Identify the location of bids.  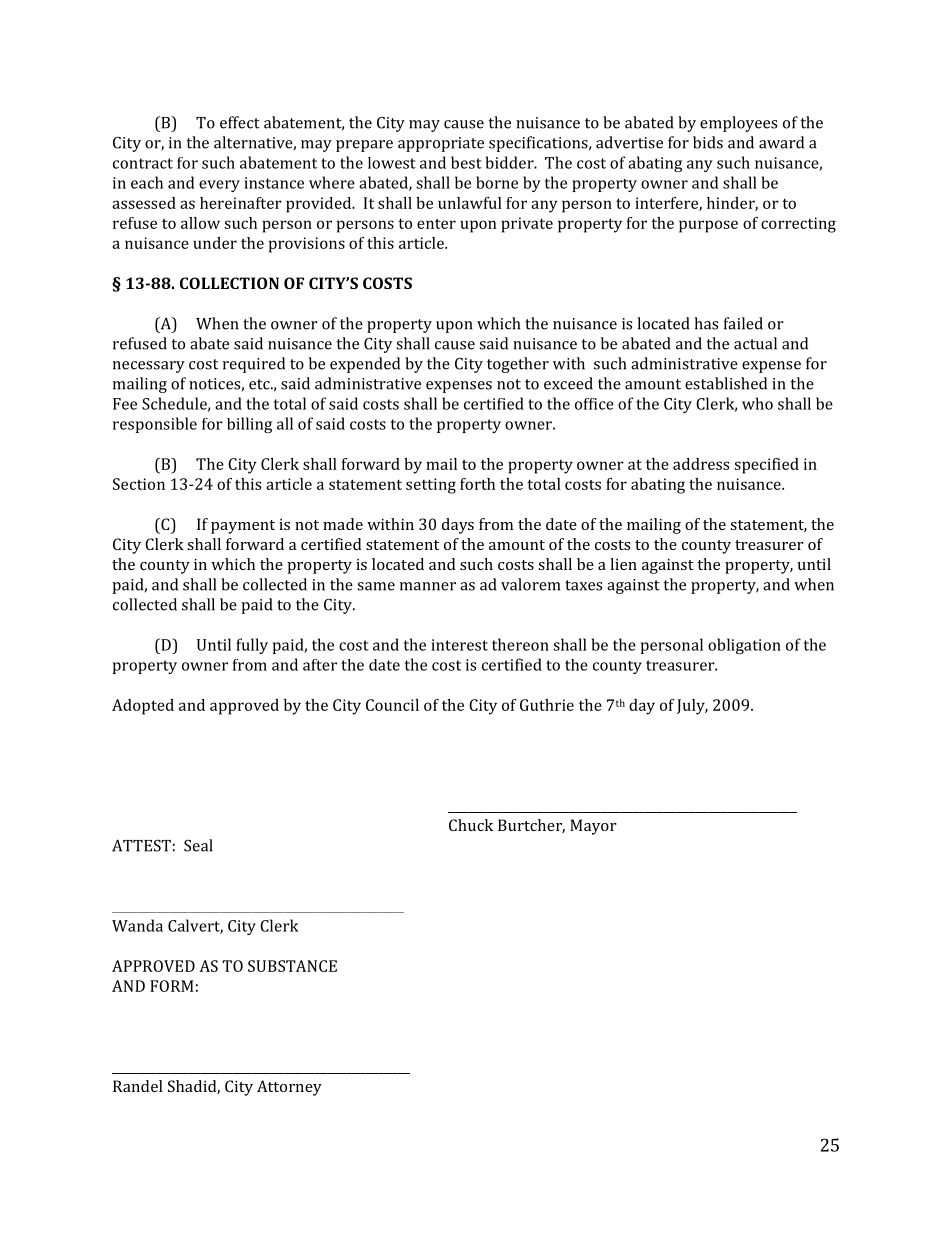
(708, 142).
